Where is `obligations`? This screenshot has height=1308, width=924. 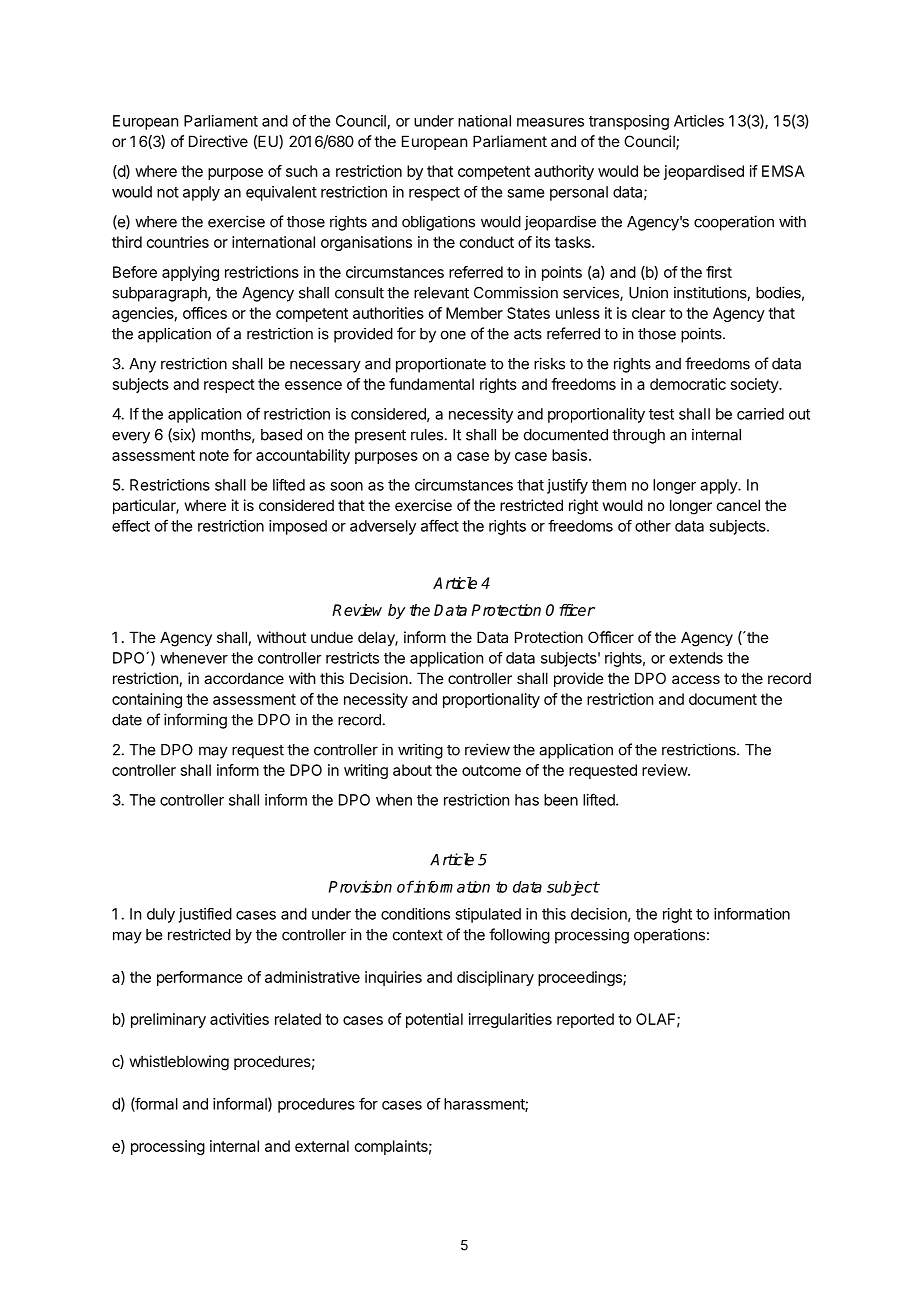
obligations is located at coordinates (438, 223).
